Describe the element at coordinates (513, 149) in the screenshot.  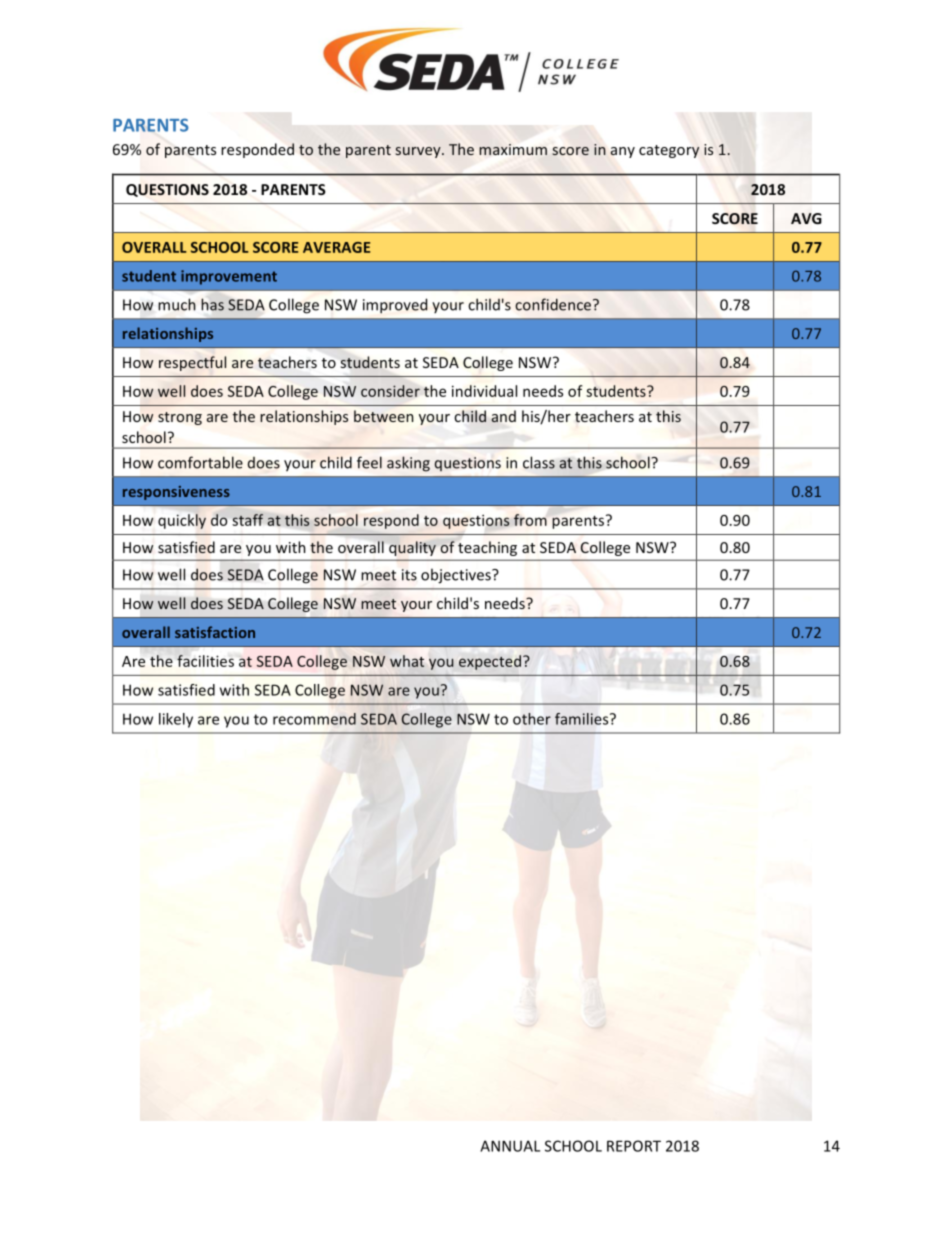
I see `maximum` at that location.
